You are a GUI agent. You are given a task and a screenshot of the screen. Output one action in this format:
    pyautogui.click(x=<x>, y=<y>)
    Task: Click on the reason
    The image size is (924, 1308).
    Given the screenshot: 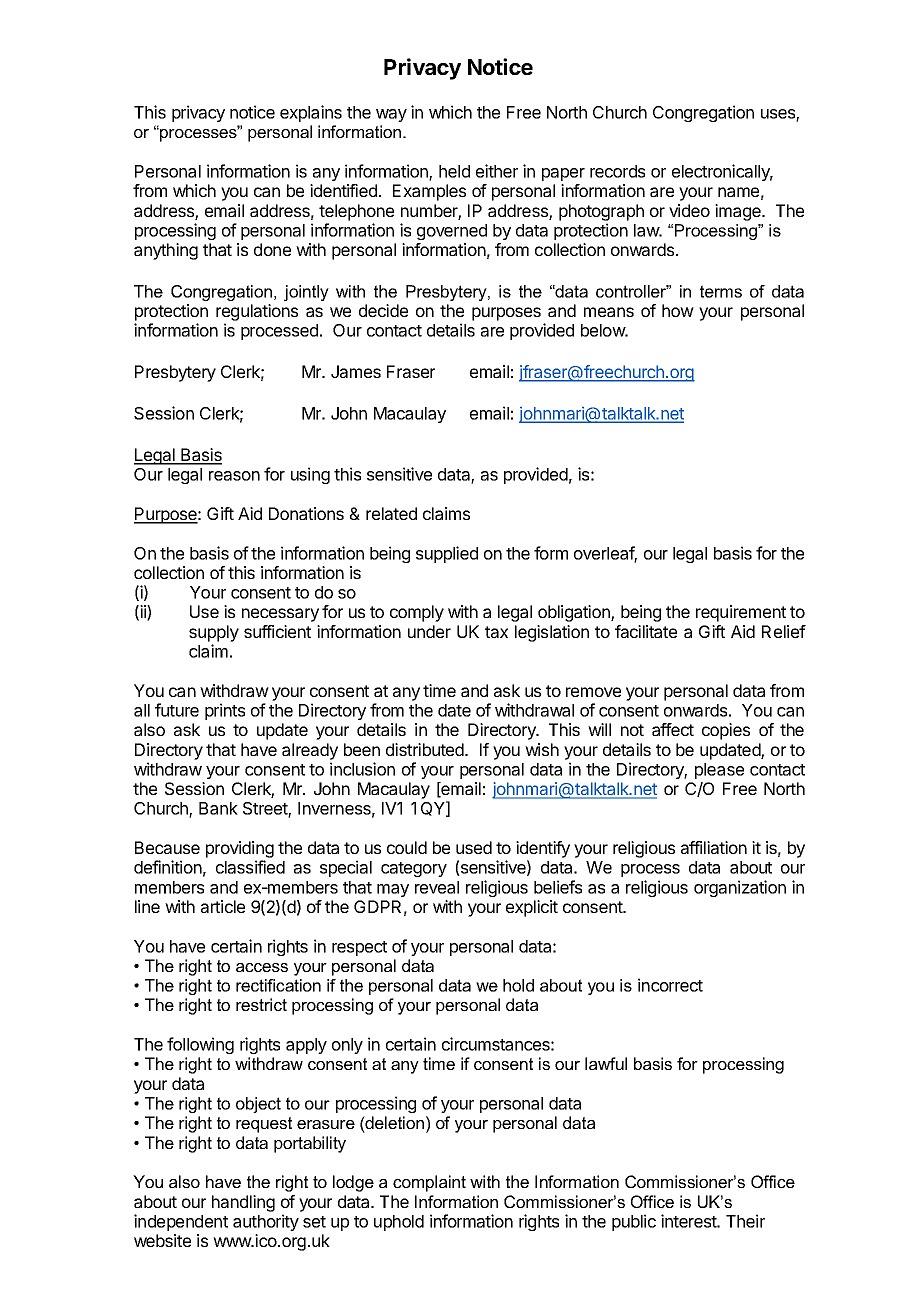 What is the action you would take?
    pyautogui.click(x=234, y=476)
